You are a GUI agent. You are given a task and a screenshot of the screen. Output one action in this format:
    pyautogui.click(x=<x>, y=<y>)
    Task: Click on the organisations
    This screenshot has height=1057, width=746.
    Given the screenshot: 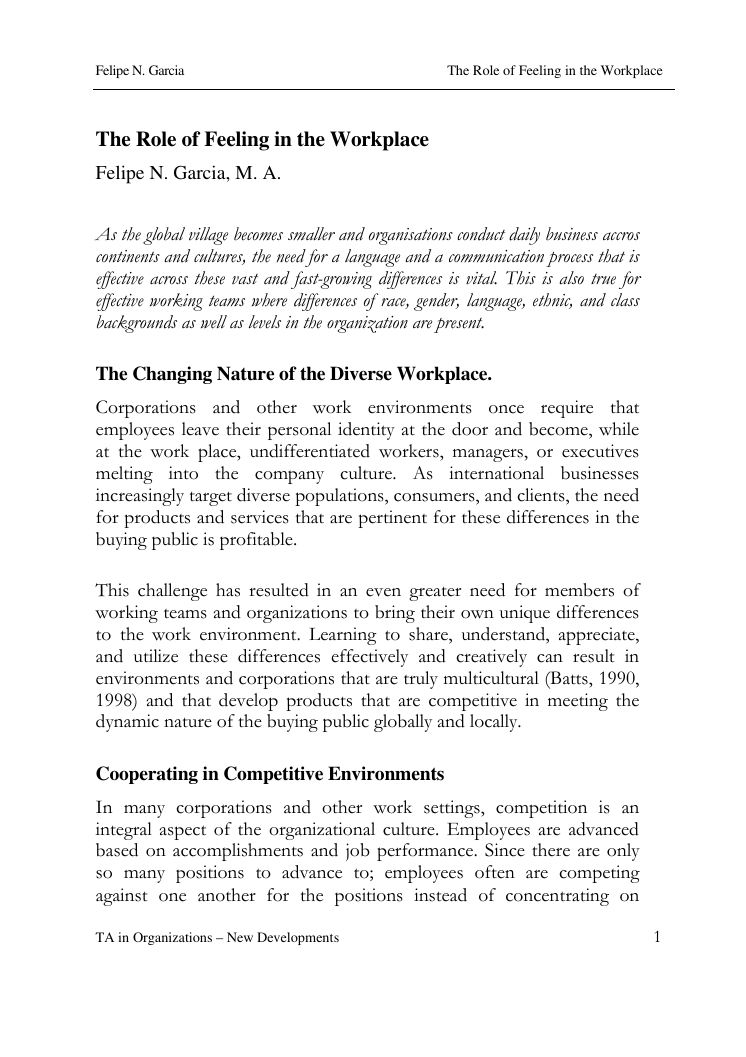 What is the action you would take?
    pyautogui.click(x=411, y=236)
